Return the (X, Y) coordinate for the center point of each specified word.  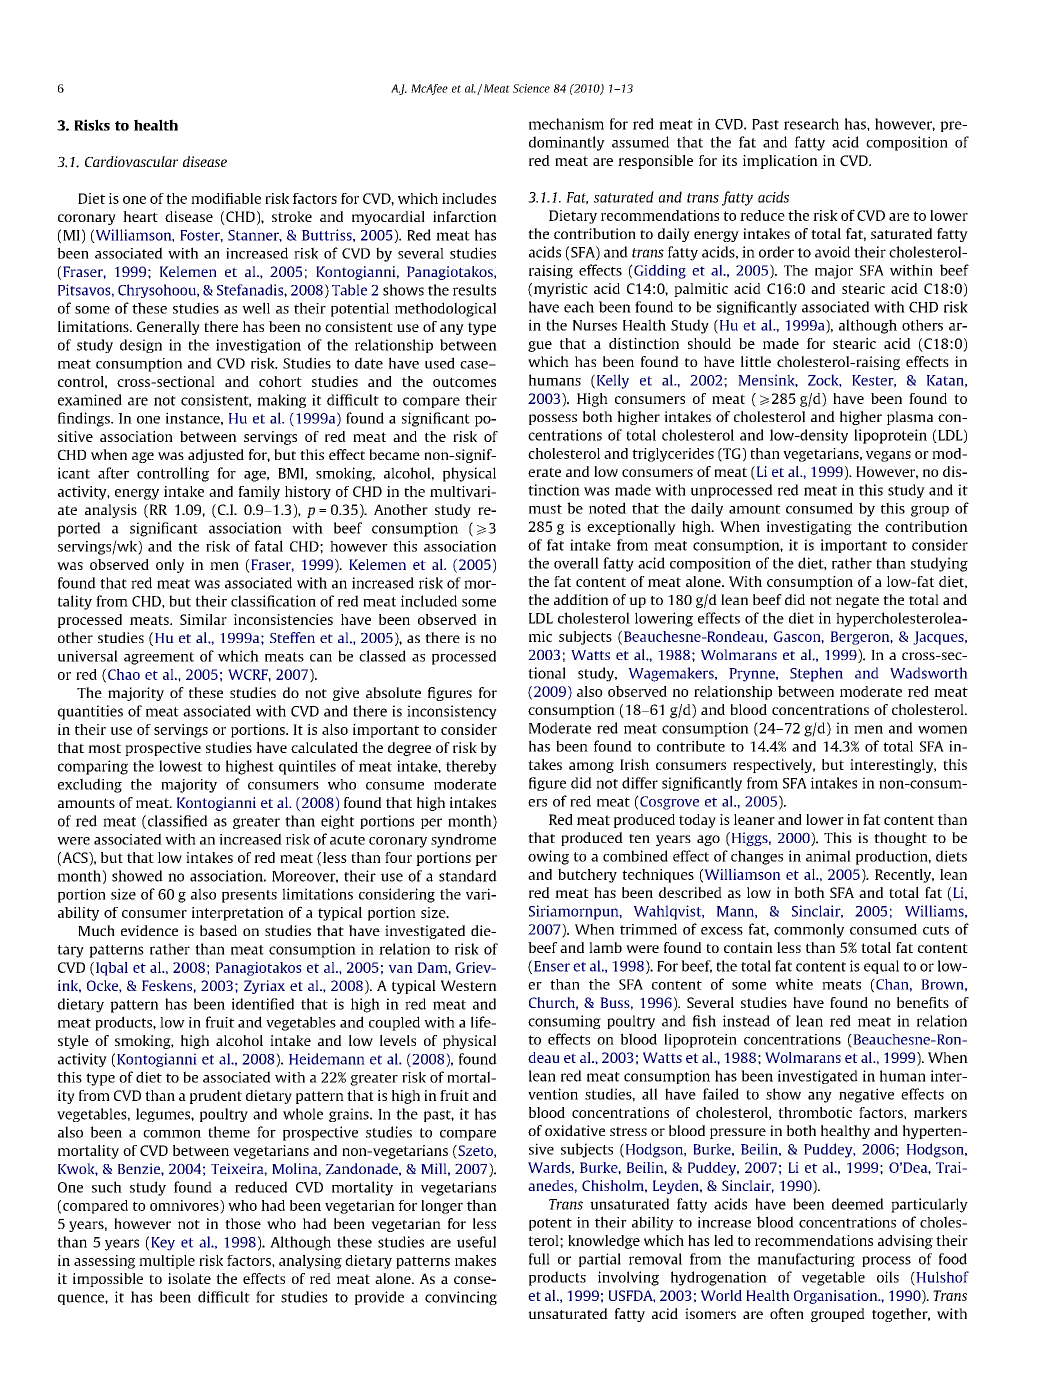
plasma (910, 418)
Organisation (837, 1297)
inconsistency (452, 712)
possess (553, 419)
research (811, 124)
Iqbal (112, 969)
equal (881, 967)
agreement (159, 658)
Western (469, 985)
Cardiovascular (131, 161)
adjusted (216, 456)
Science (531, 88)
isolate (189, 1278)
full (539, 1259)
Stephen (816, 674)
